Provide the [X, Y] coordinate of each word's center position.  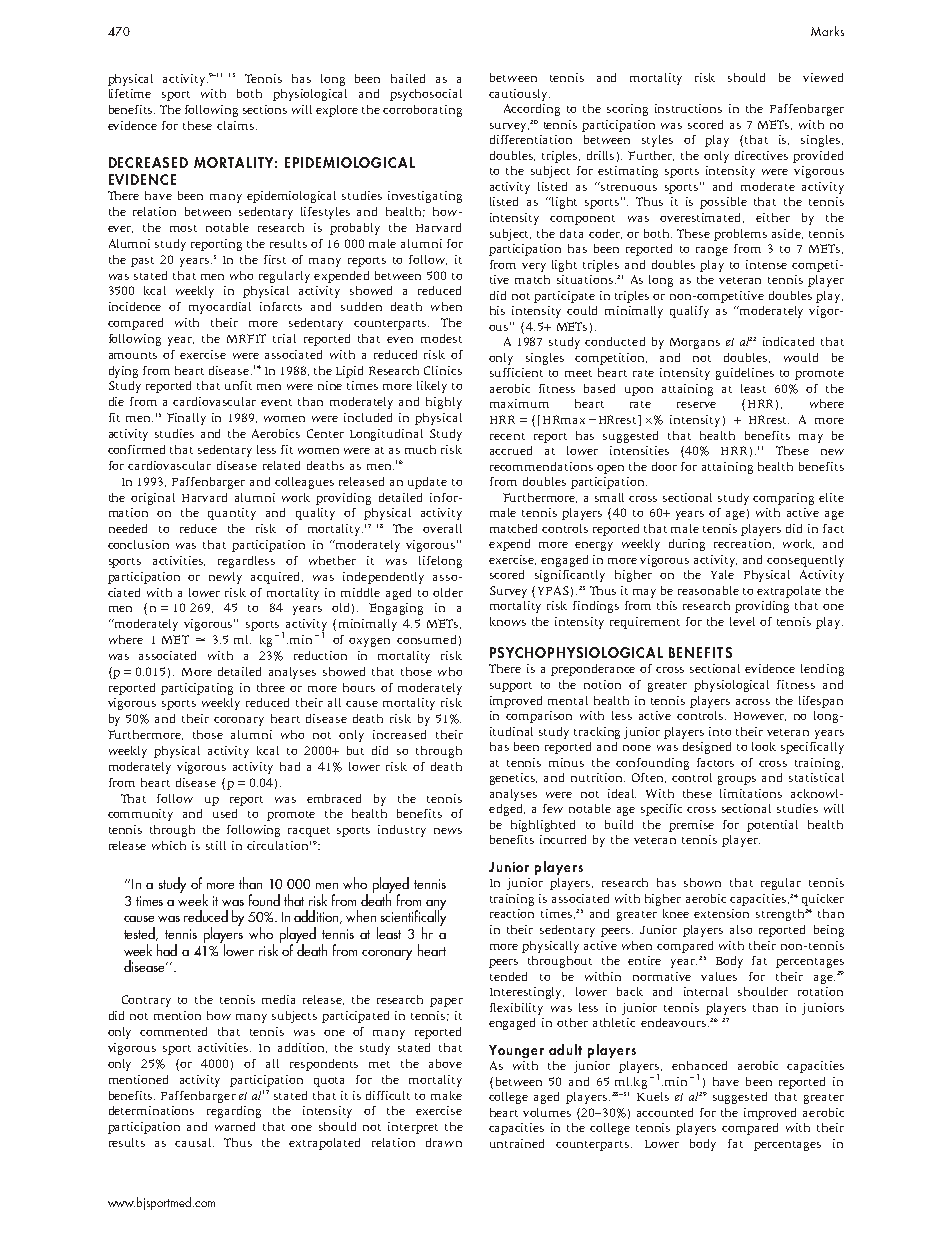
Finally [186, 419]
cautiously [519, 95]
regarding [234, 1112]
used [225, 813]
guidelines [745, 374]
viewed [823, 77]
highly [444, 403]
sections [265, 109]
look [764, 746]
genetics [513, 779]
